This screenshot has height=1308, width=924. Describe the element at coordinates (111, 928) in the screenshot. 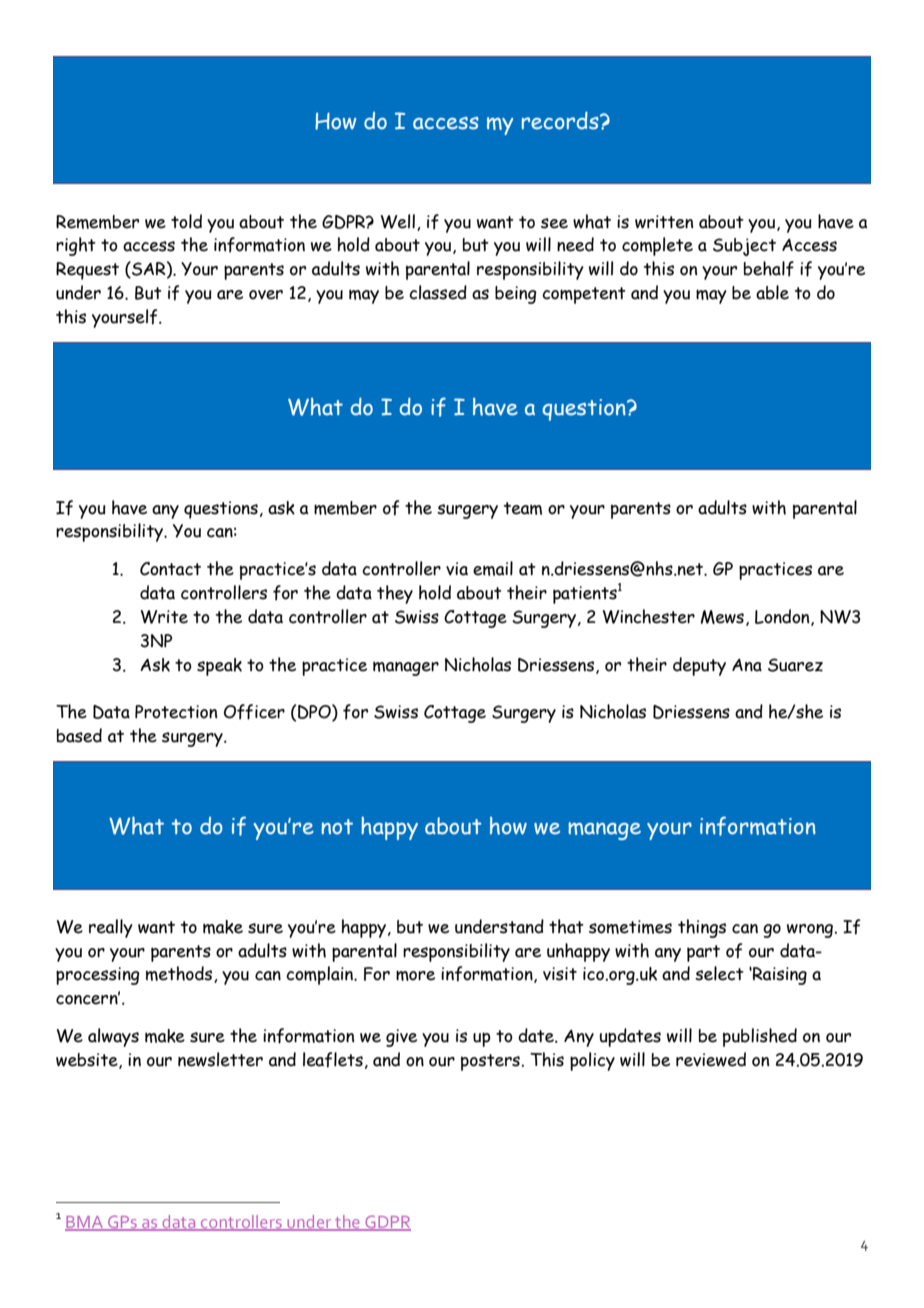

I see `really` at that location.
